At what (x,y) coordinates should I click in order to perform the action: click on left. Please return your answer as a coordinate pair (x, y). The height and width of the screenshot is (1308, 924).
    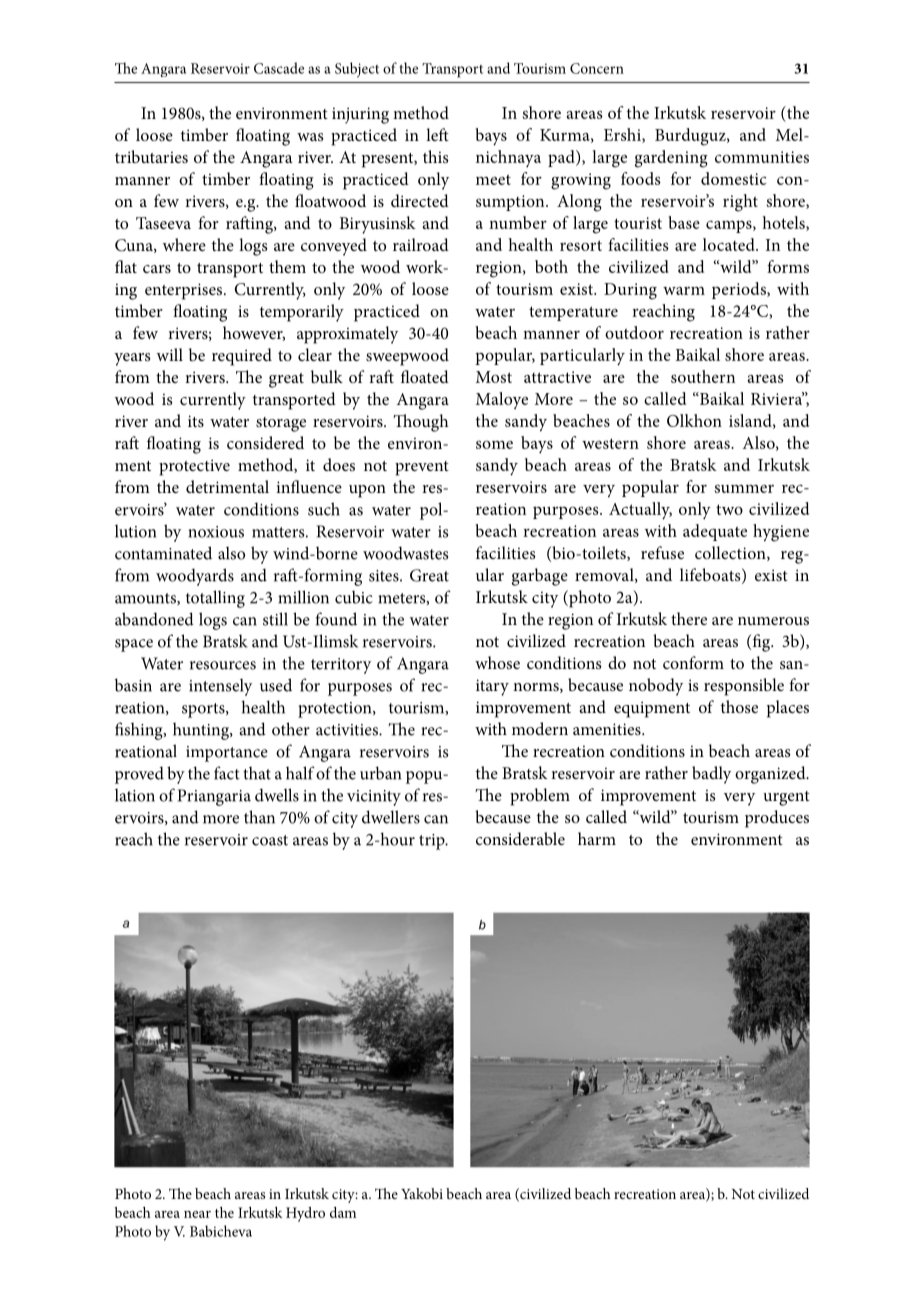
    Looking at the image, I should click on (437, 134).
